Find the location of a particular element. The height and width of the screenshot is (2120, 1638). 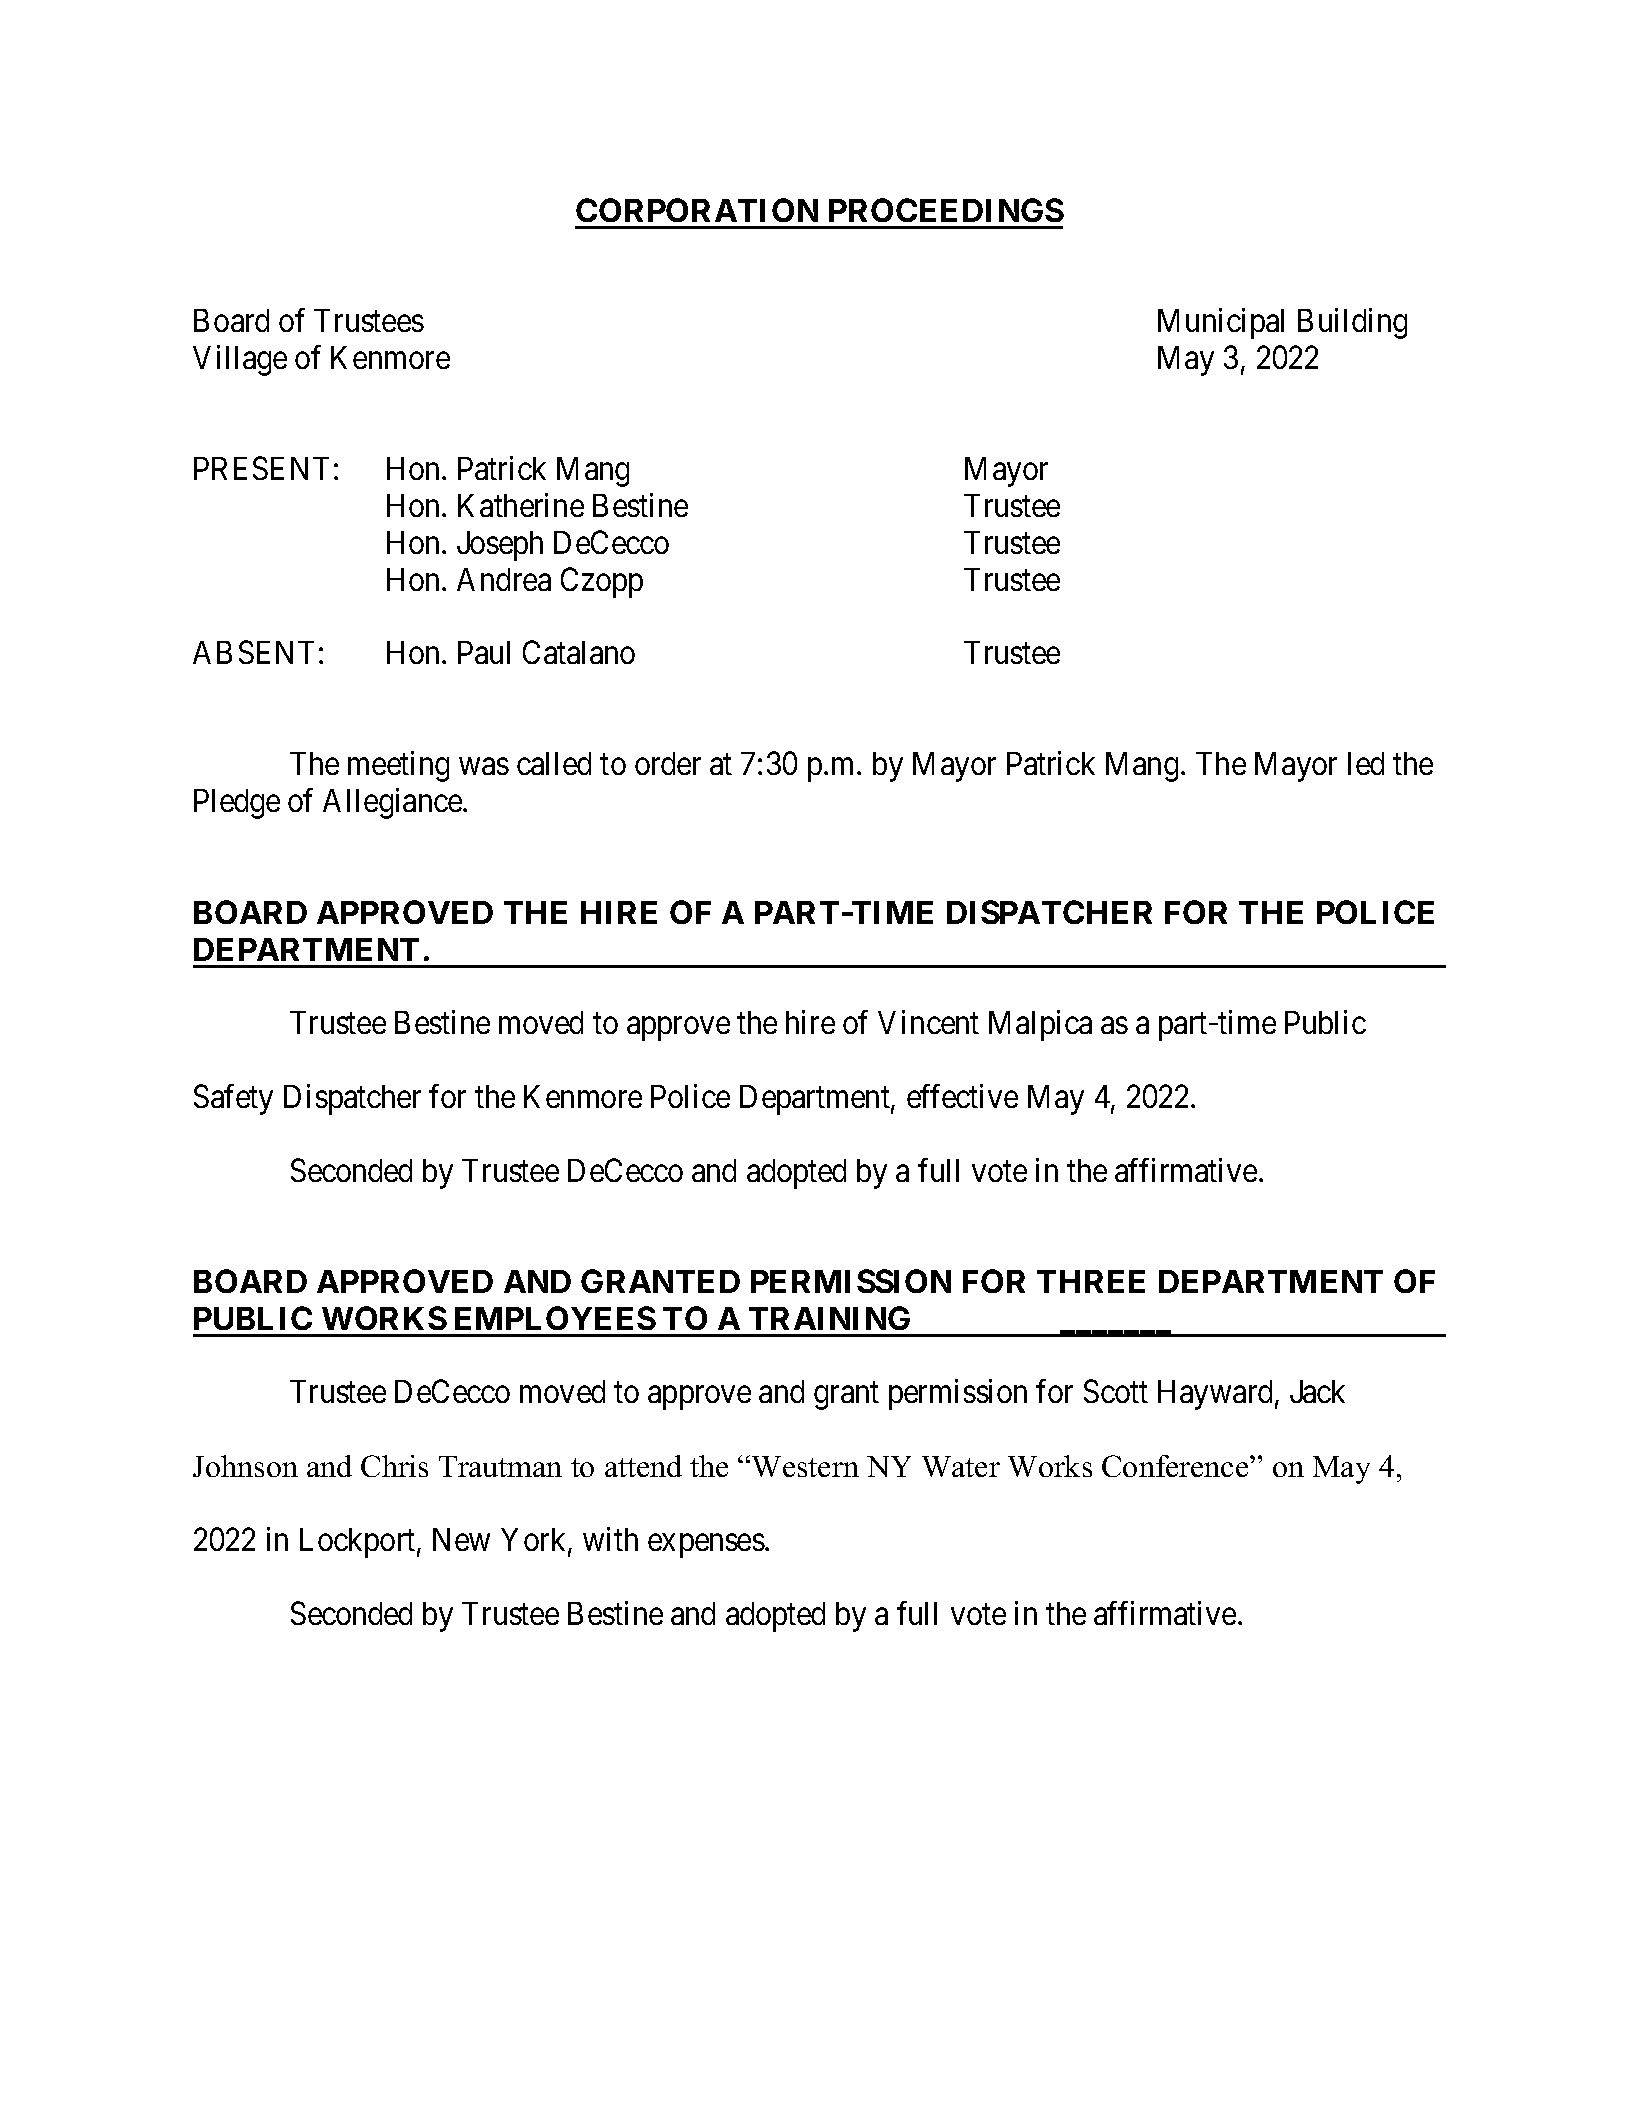

Chris is located at coordinates (394, 1466).
